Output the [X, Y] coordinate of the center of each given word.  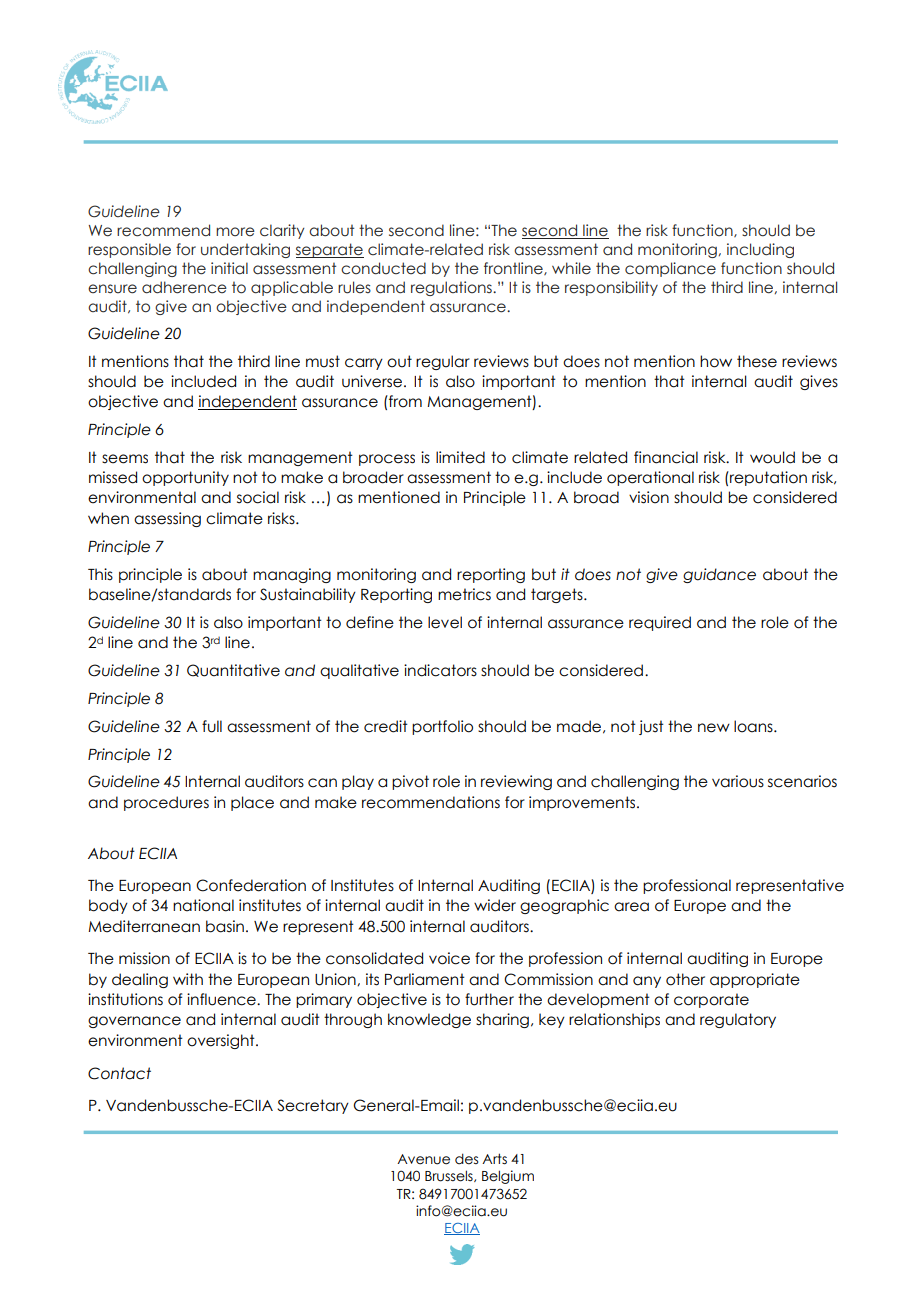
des [466, 1159]
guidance [719, 575]
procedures [166, 803]
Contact [119, 1073]
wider [495, 905]
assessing [167, 519]
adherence [184, 287]
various [738, 781]
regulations [452, 288]
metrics [464, 594]
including [760, 250]
